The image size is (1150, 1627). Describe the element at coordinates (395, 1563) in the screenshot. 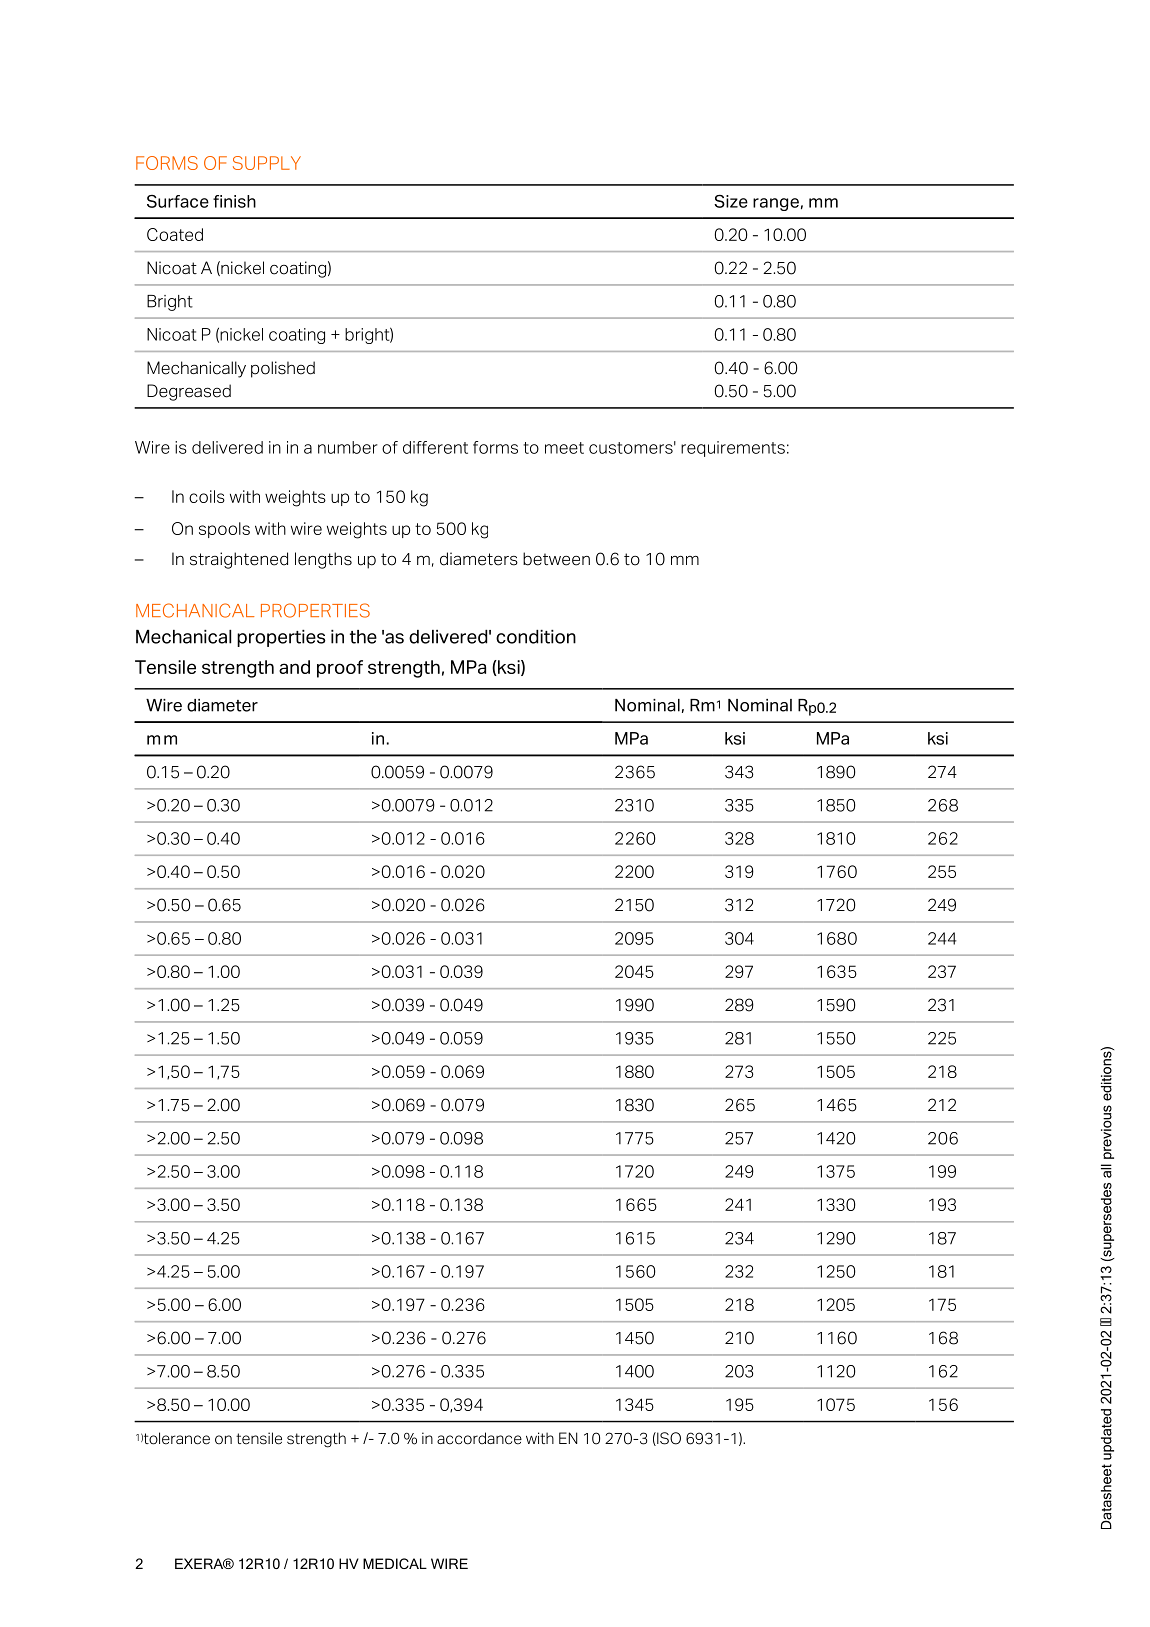

I see `MEDICAL` at that location.
